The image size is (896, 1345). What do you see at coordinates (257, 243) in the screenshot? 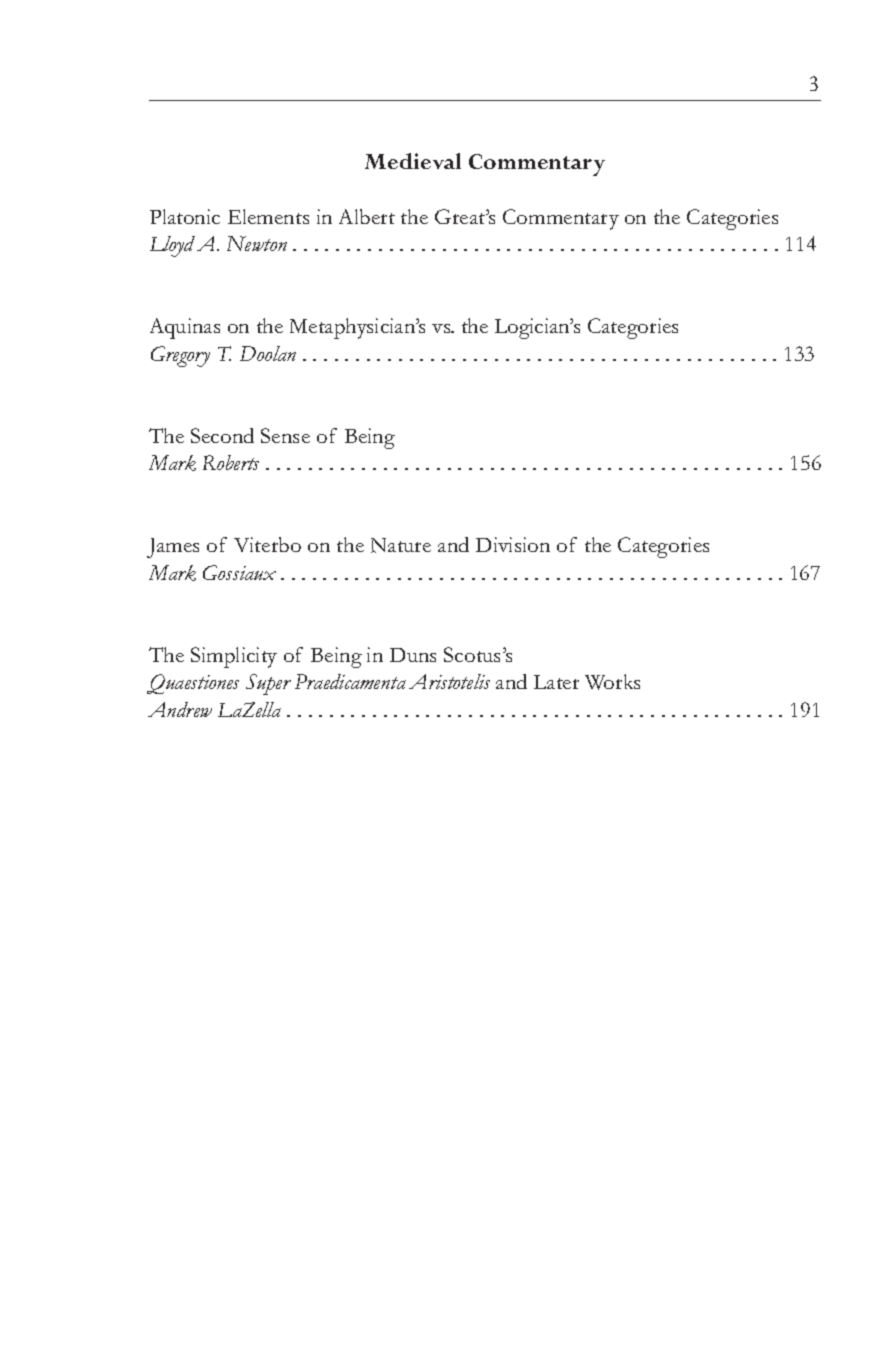
I see `Newton` at bounding box center [257, 243].
